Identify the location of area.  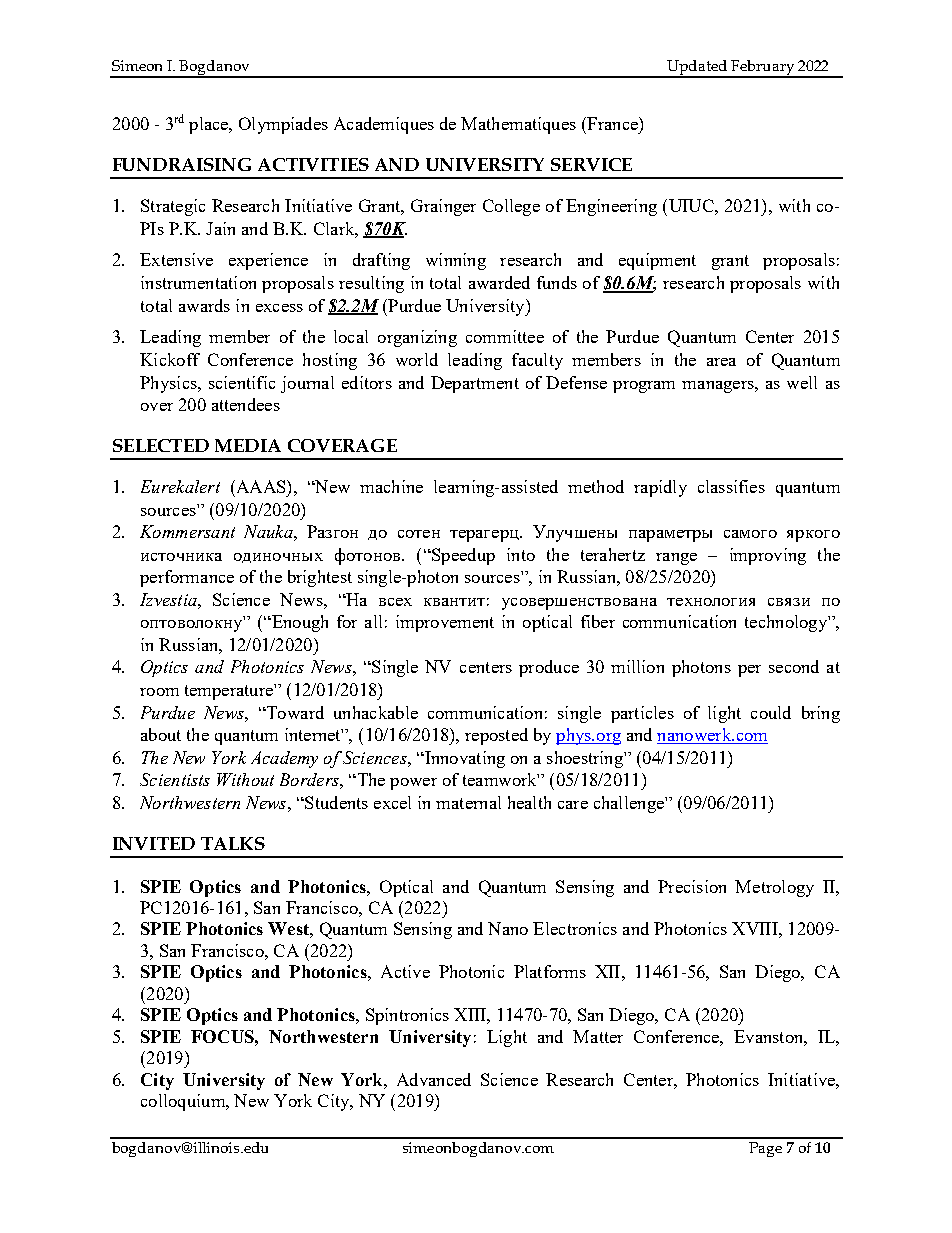
(721, 362).
